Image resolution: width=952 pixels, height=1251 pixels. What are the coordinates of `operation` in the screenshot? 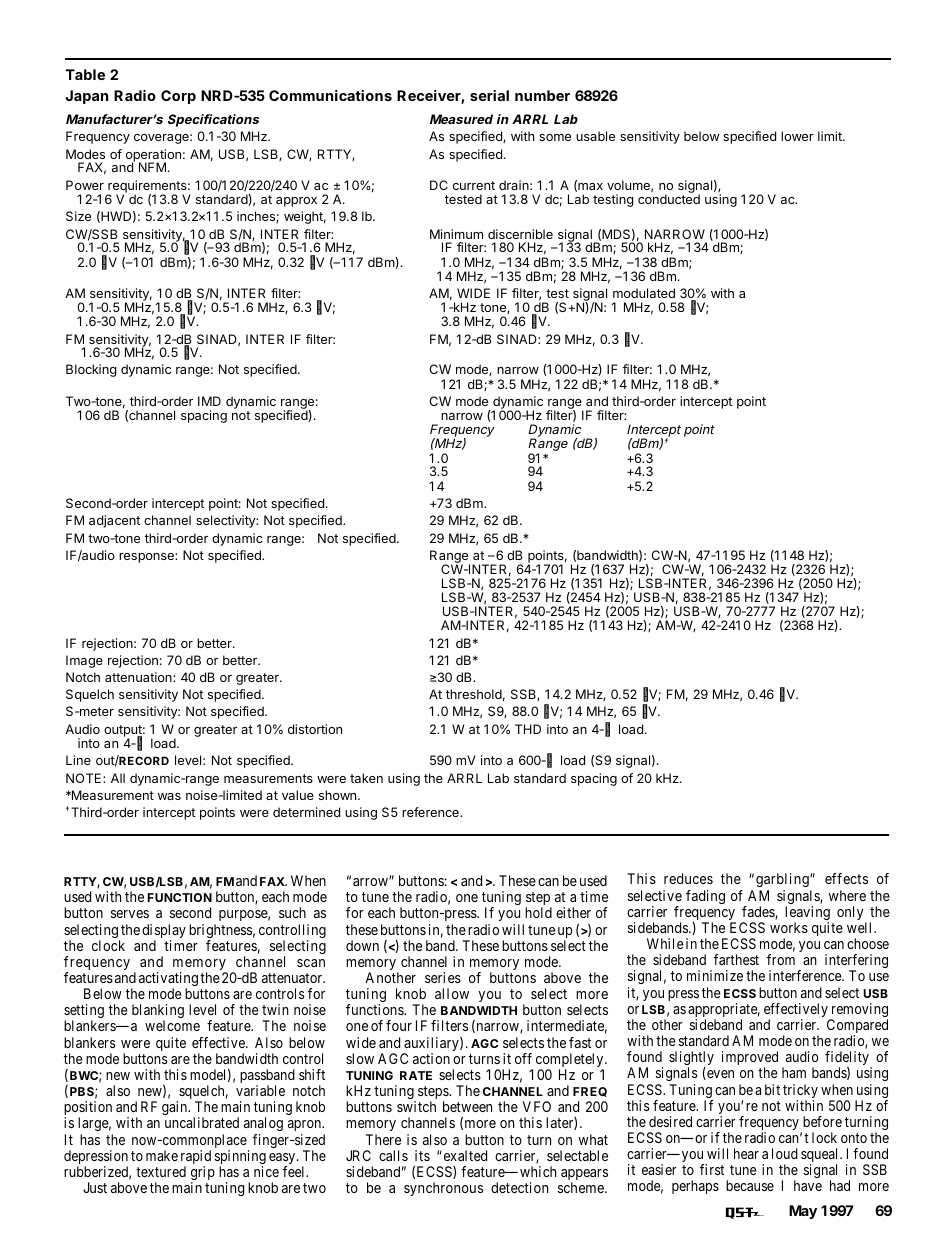 It's located at (153, 156).
